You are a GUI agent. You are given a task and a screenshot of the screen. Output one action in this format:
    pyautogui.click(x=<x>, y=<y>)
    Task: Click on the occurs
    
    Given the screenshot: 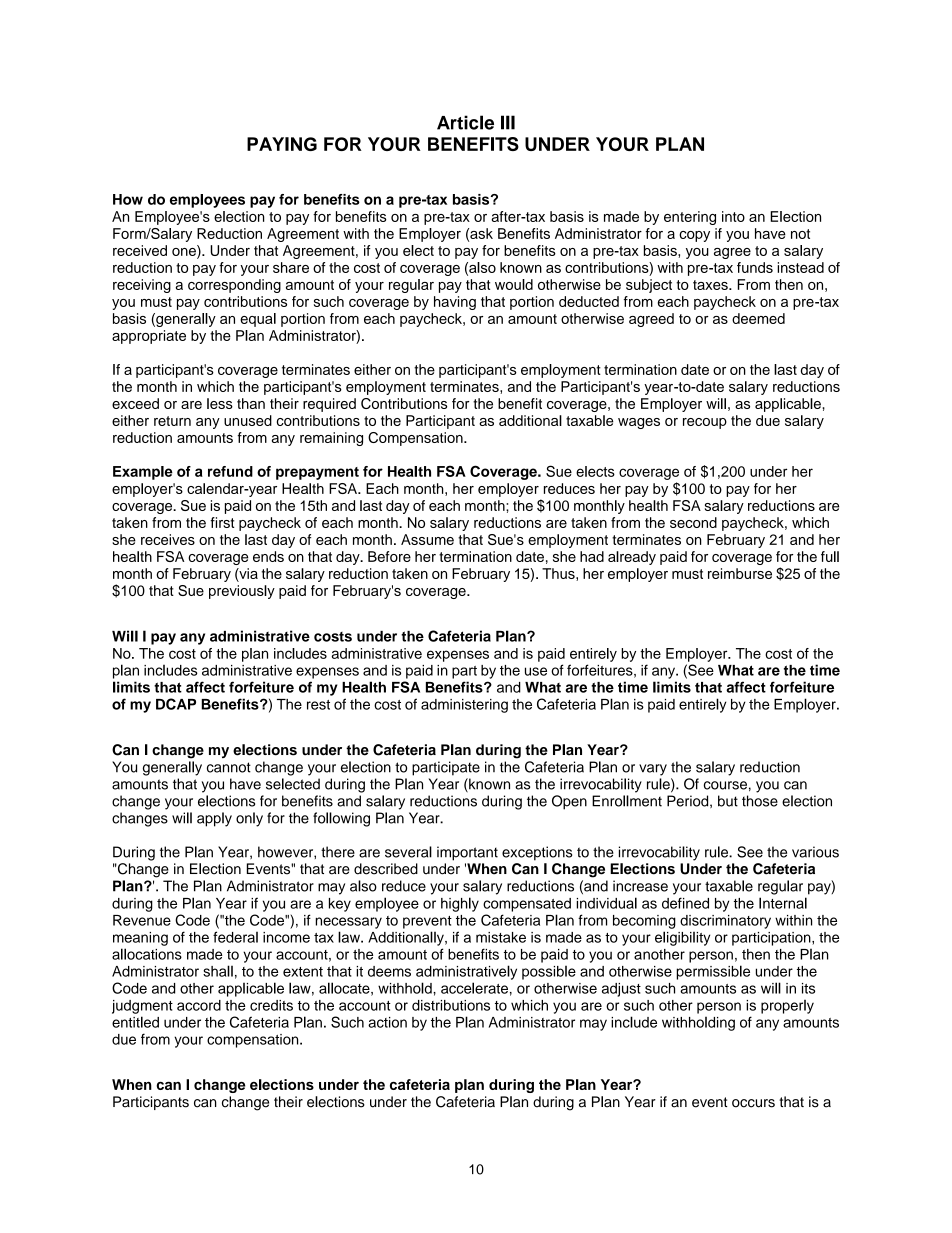 What is the action you would take?
    pyautogui.click(x=753, y=1103)
